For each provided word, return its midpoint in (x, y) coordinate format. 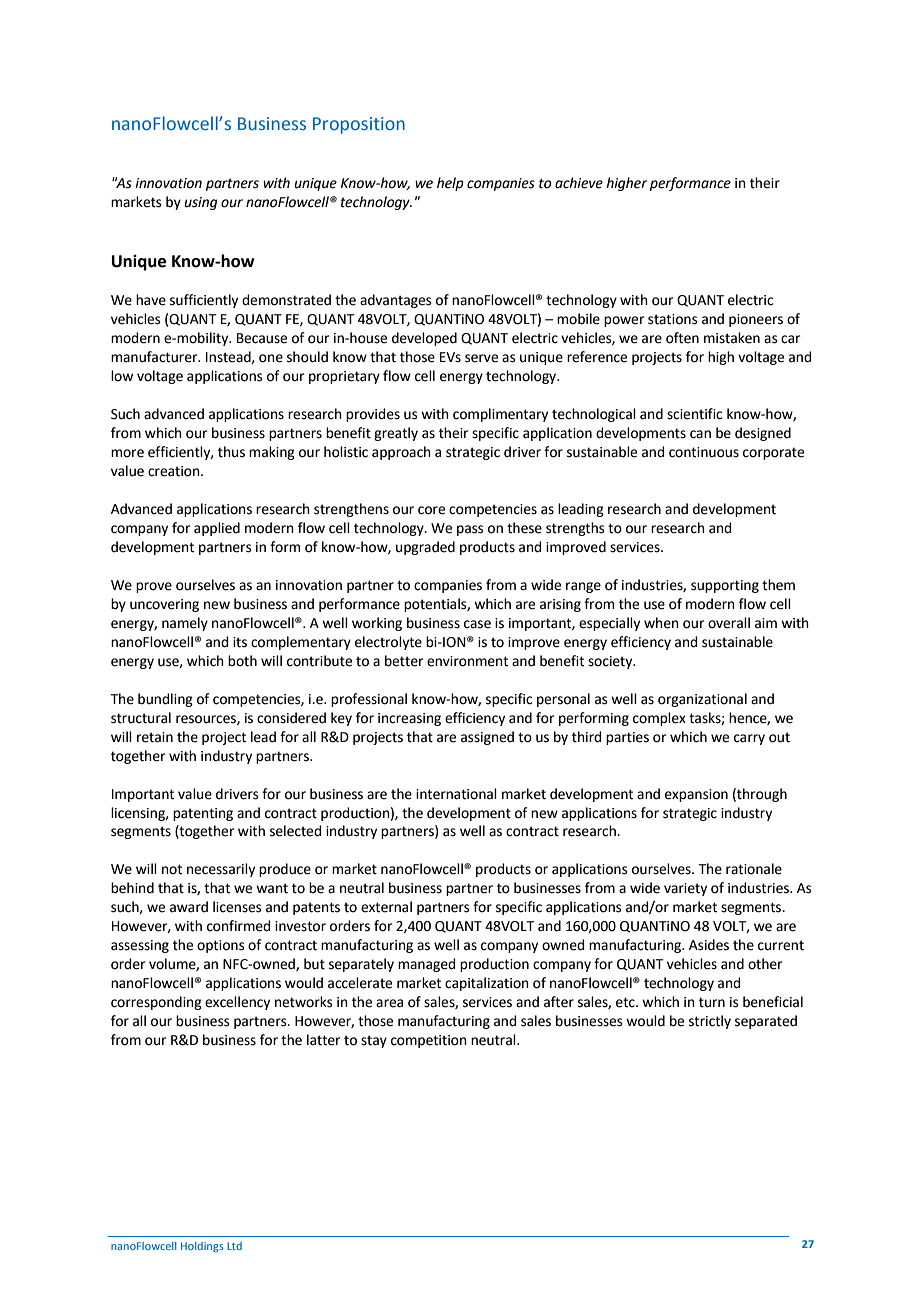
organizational (702, 700)
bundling (165, 700)
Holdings (202, 1247)
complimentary (500, 415)
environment (467, 661)
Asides (709, 945)
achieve (579, 183)
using (201, 203)
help (450, 184)
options (221, 946)
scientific (694, 414)
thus (231, 452)
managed (426, 965)
